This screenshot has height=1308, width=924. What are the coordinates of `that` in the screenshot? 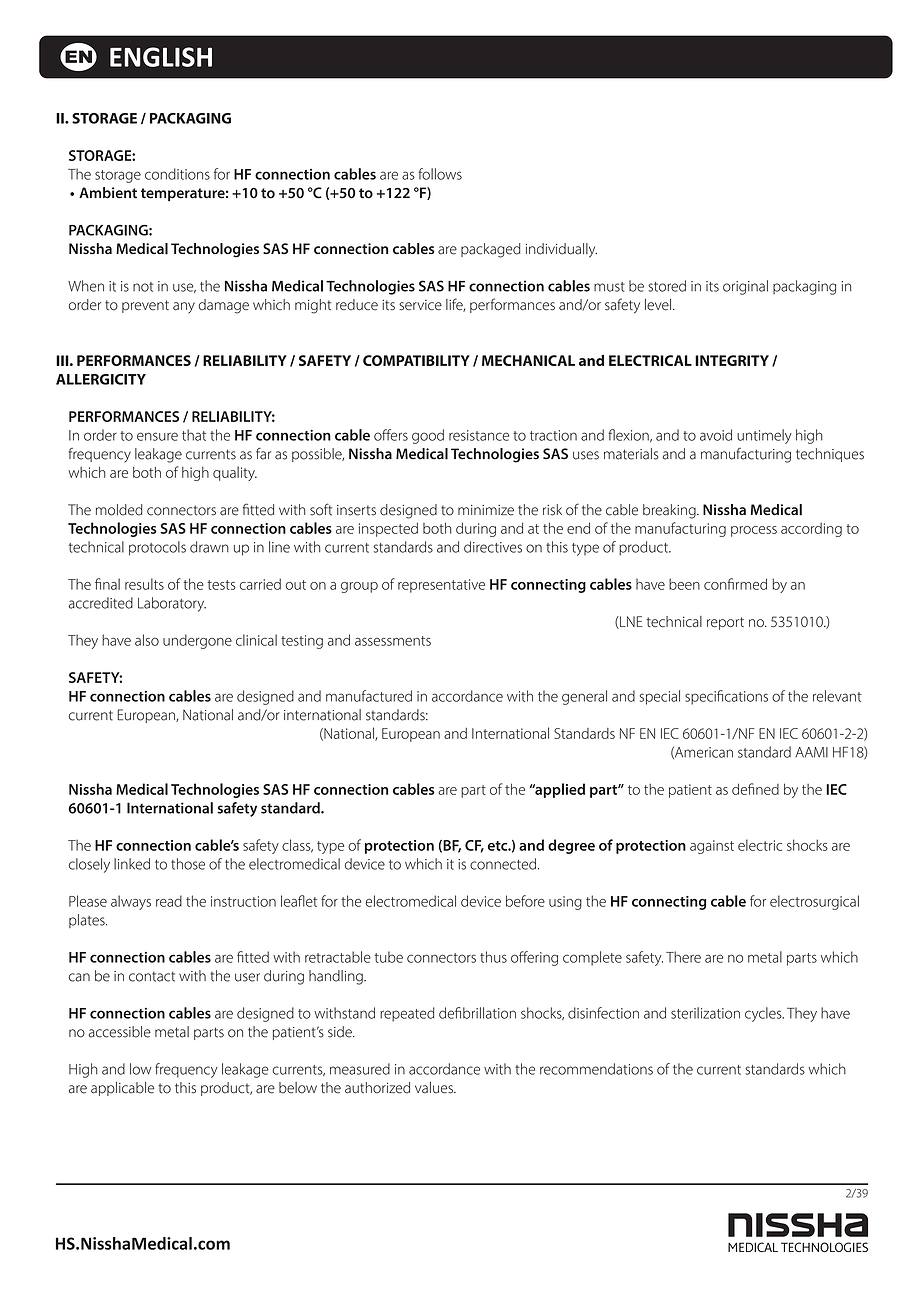 It's located at (194, 435).
